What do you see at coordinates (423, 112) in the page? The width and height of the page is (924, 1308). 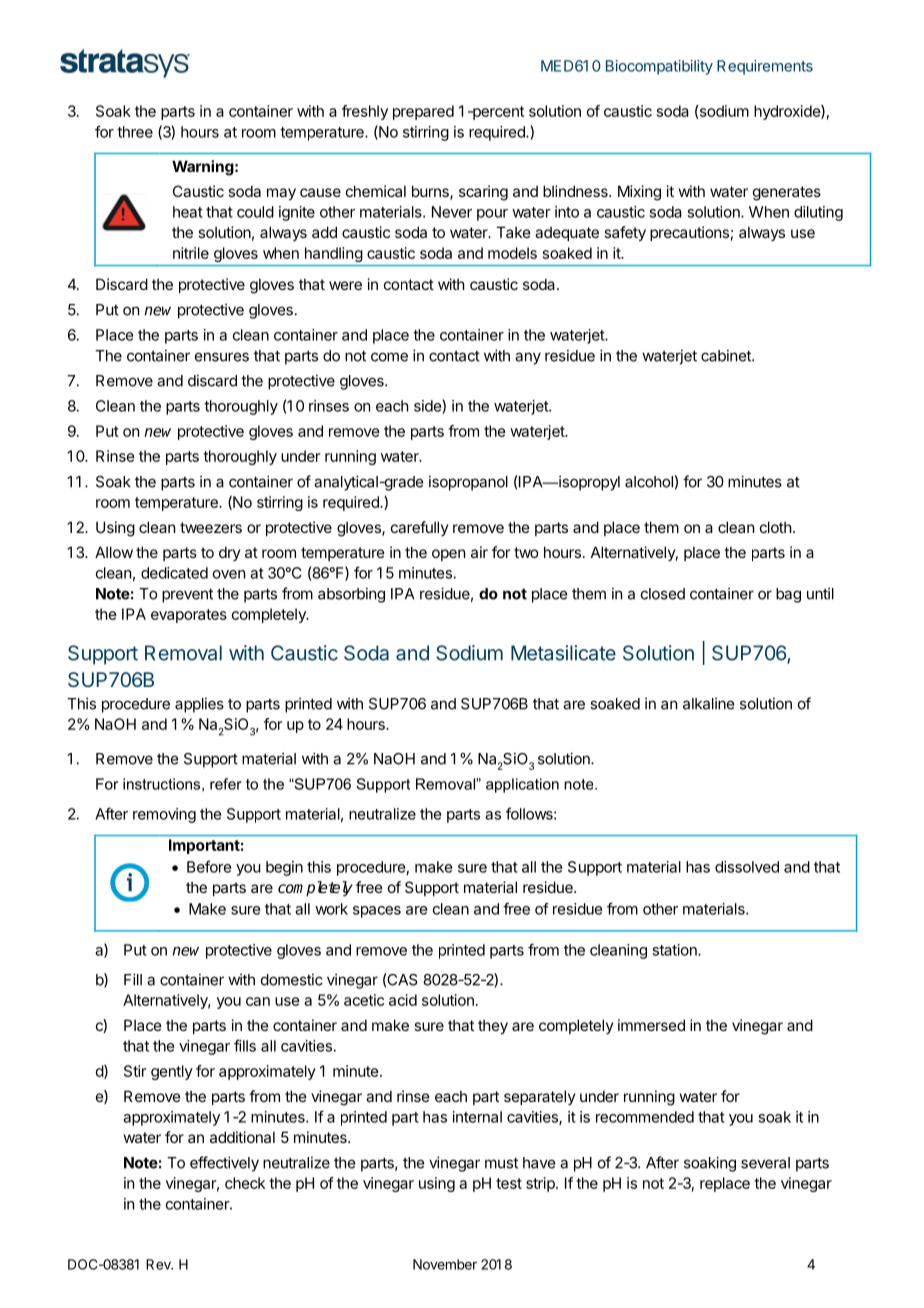 I see `prepared` at bounding box center [423, 112].
